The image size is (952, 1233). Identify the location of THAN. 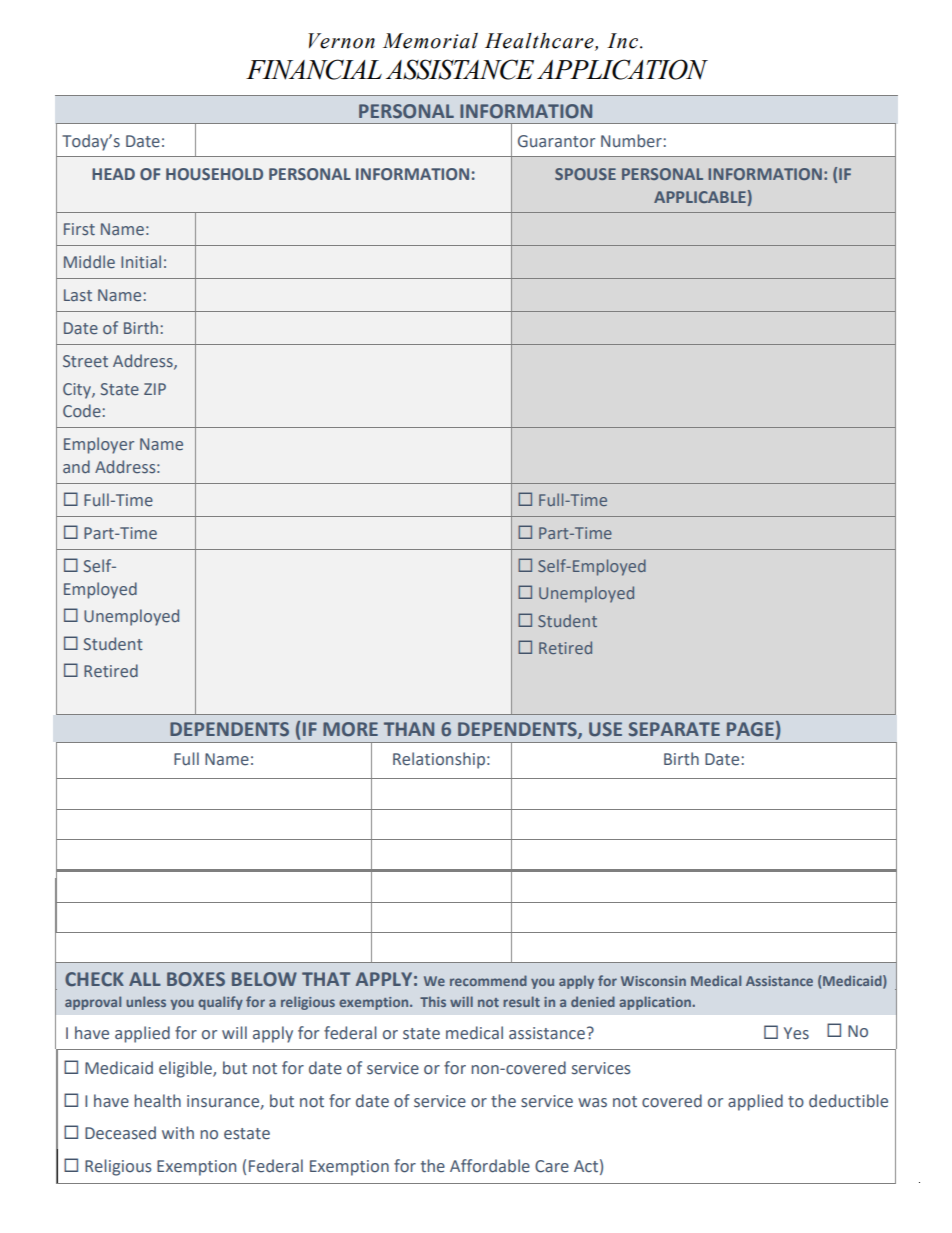
(409, 729).
